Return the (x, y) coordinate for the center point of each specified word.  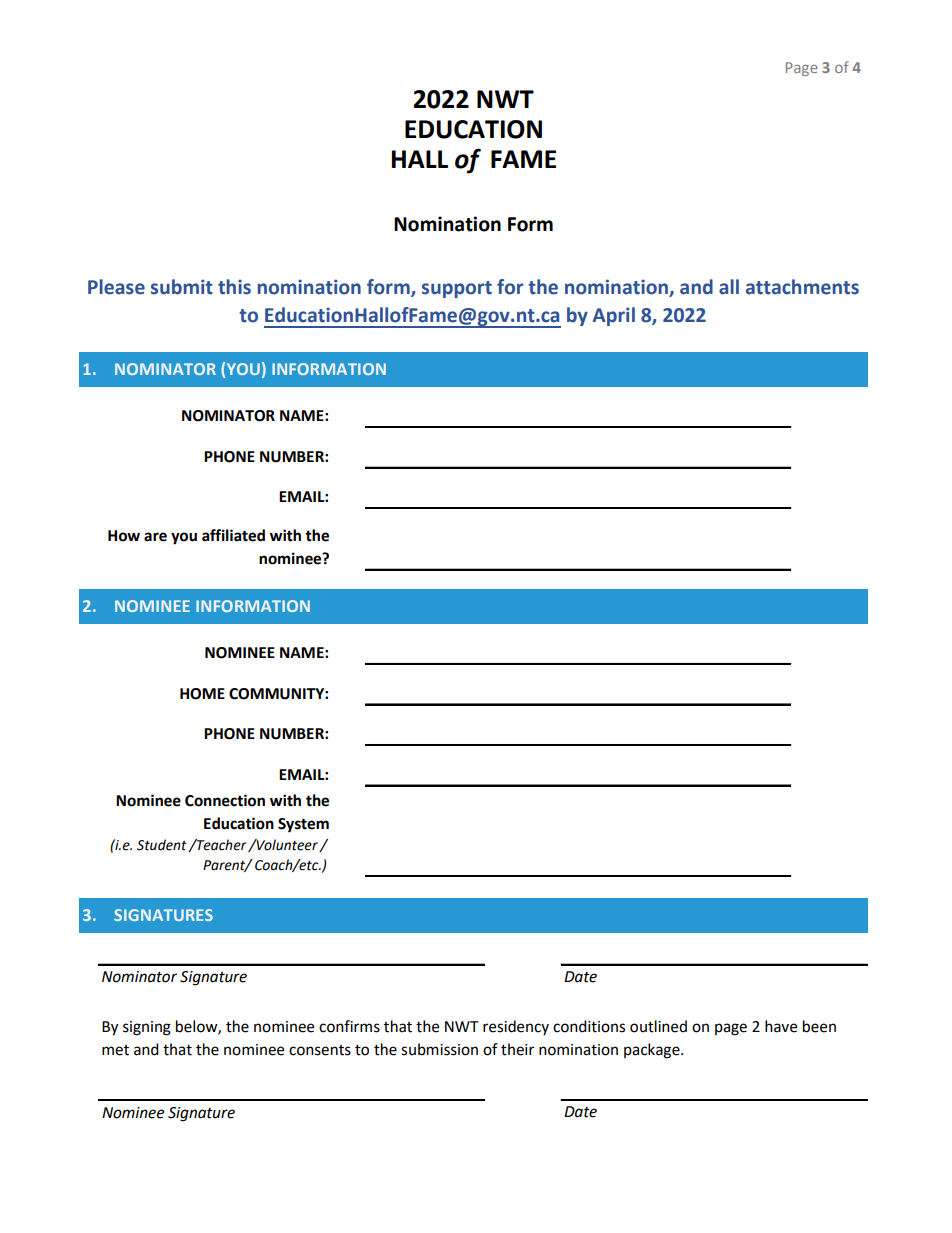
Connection (225, 800)
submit (182, 287)
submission (439, 1049)
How (124, 536)
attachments (802, 287)
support (457, 289)
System (303, 825)
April (614, 316)
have (781, 1026)
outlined (658, 1026)
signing (147, 1028)
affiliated (233, 535)
